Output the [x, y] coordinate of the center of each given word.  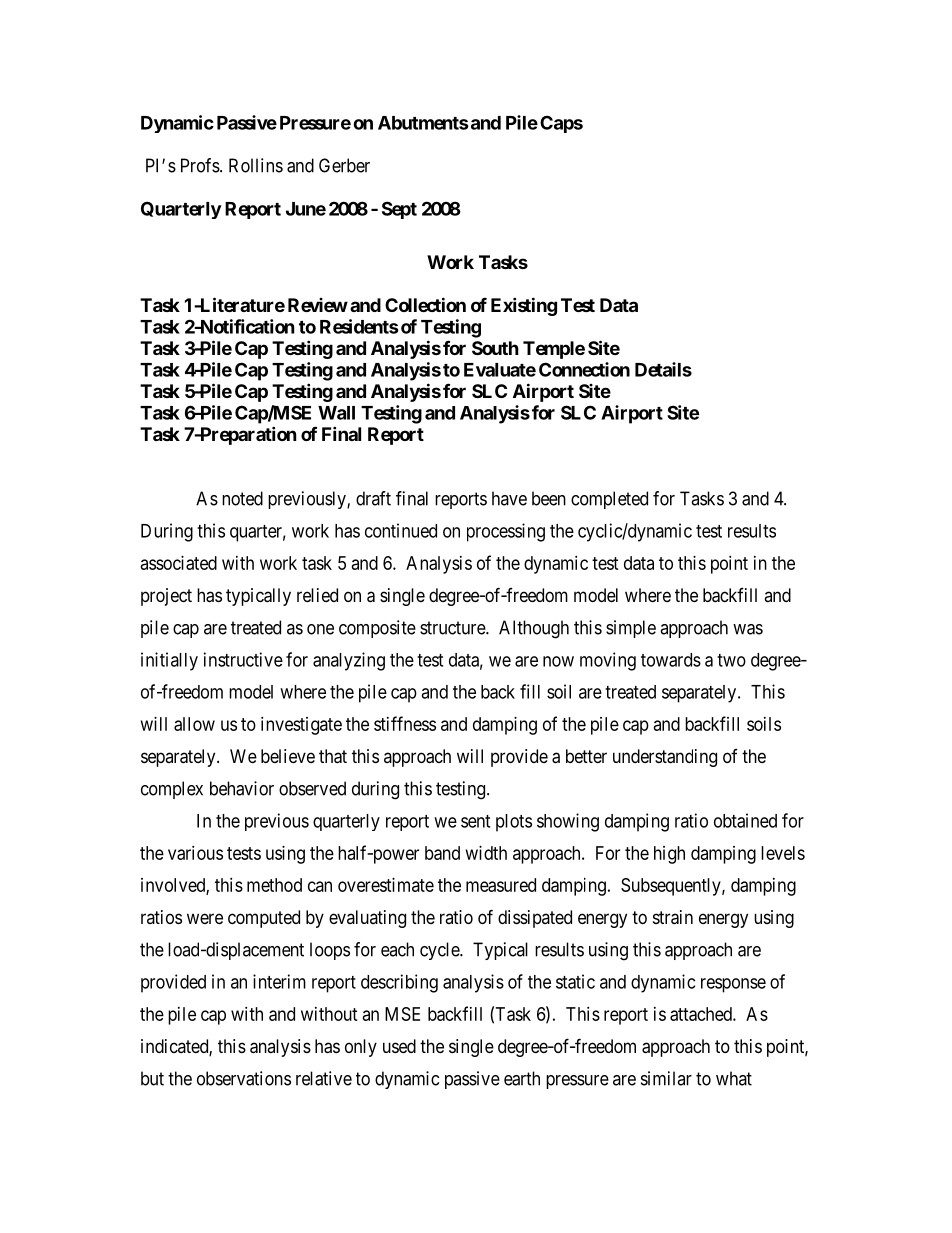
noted [242, 498]
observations [244, 1078]
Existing [524, 306]
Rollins [256, 165]
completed [609, 500]
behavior [242, 788]
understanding [665, 758]
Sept [399, 210]
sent [475, 821]
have [509, 498]
